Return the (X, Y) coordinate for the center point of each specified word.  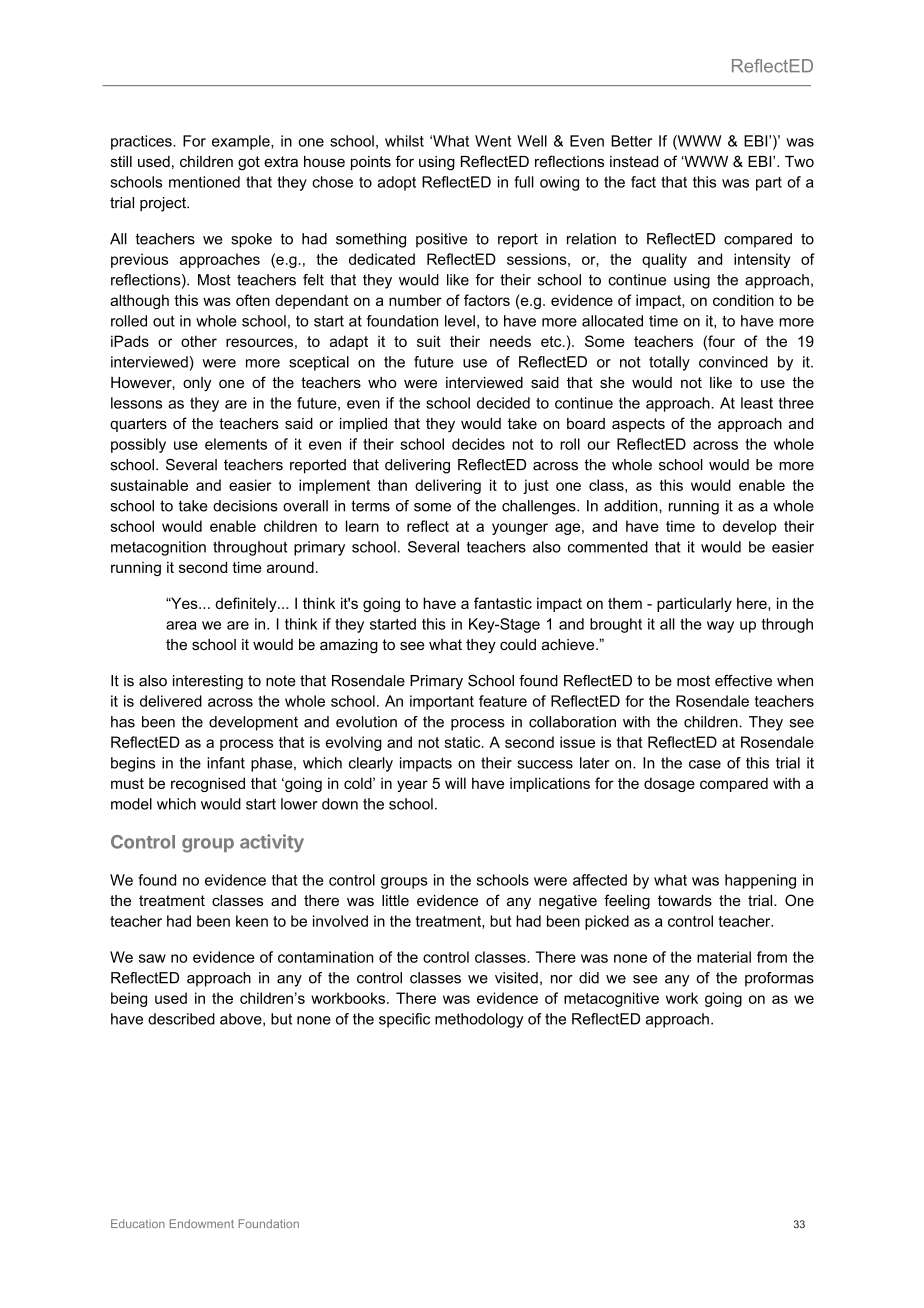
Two (799, 161)
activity (272, 843)
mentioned (204, 182)
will (455, 783)
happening (760, 881)
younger (520, 529)
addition (632, 506)
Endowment (201, 1223)
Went (493, 141)
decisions (245, 506)
